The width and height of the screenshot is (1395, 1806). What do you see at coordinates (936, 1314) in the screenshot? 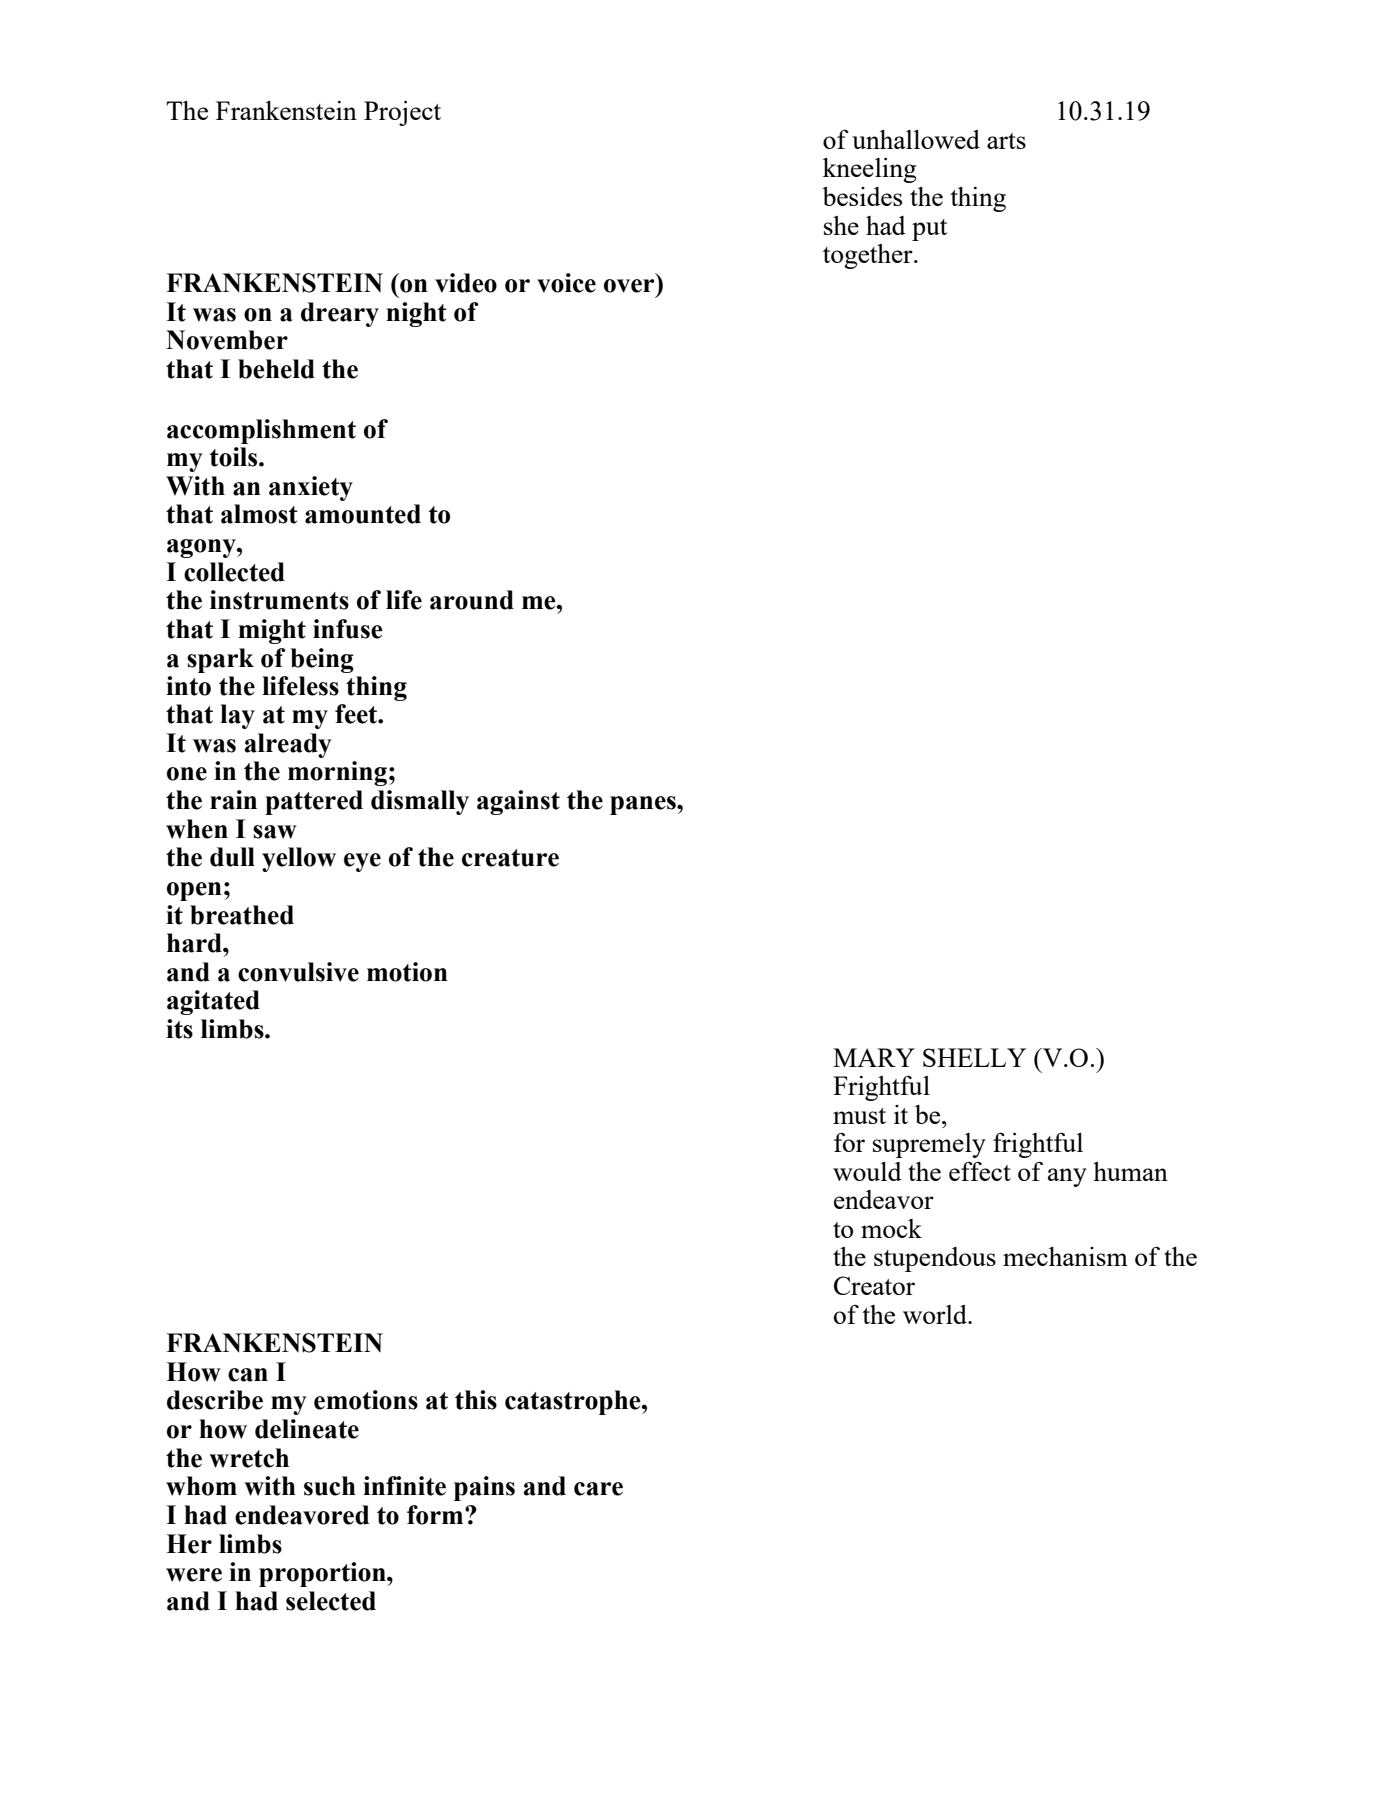
I see `world` at bounding box center [936, 1314].
